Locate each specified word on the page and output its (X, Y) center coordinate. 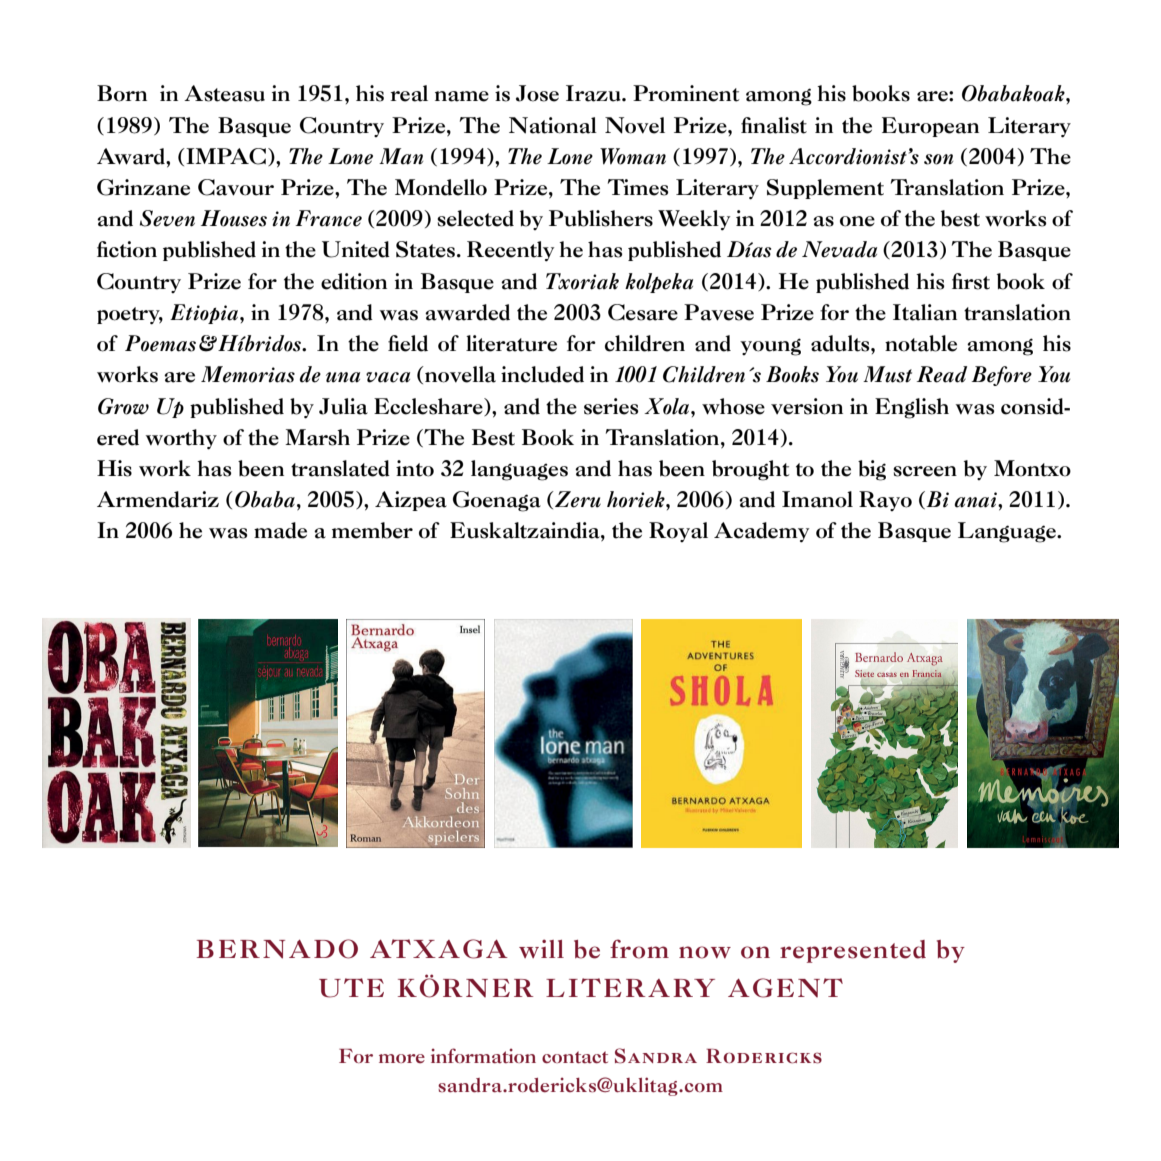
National (553, 125)
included (542, 374)
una (343, 377)
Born (122, 93)
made (280, 530)
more (402, 1058)
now (705, 952)
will (541, 948)
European (930, 127)
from (639, 949)
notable (921, 343)
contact (575, 1057)
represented (853, 951)
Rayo (885, 501)
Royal (678, 532)
